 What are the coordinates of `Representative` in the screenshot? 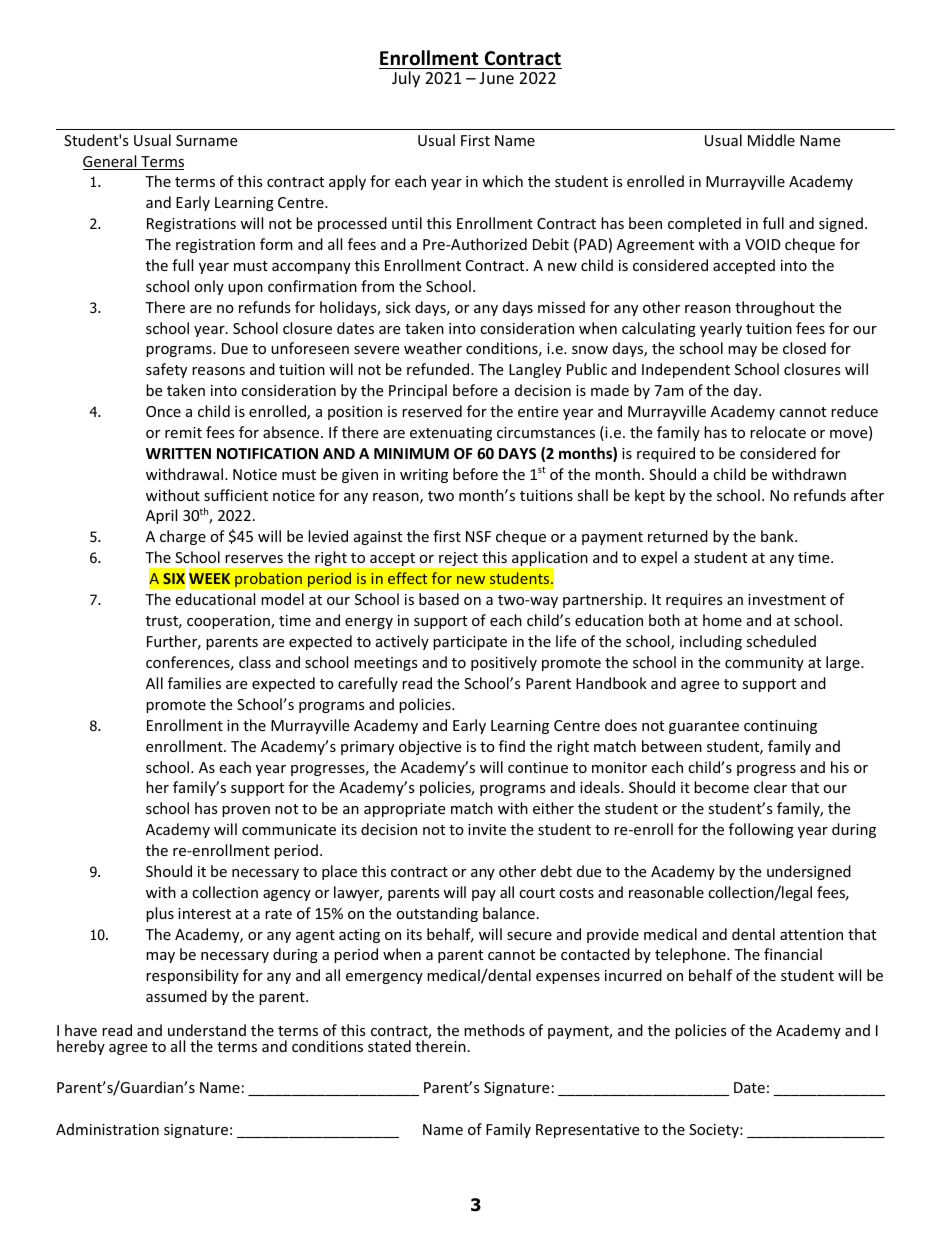 It's located at (587, 1131).
